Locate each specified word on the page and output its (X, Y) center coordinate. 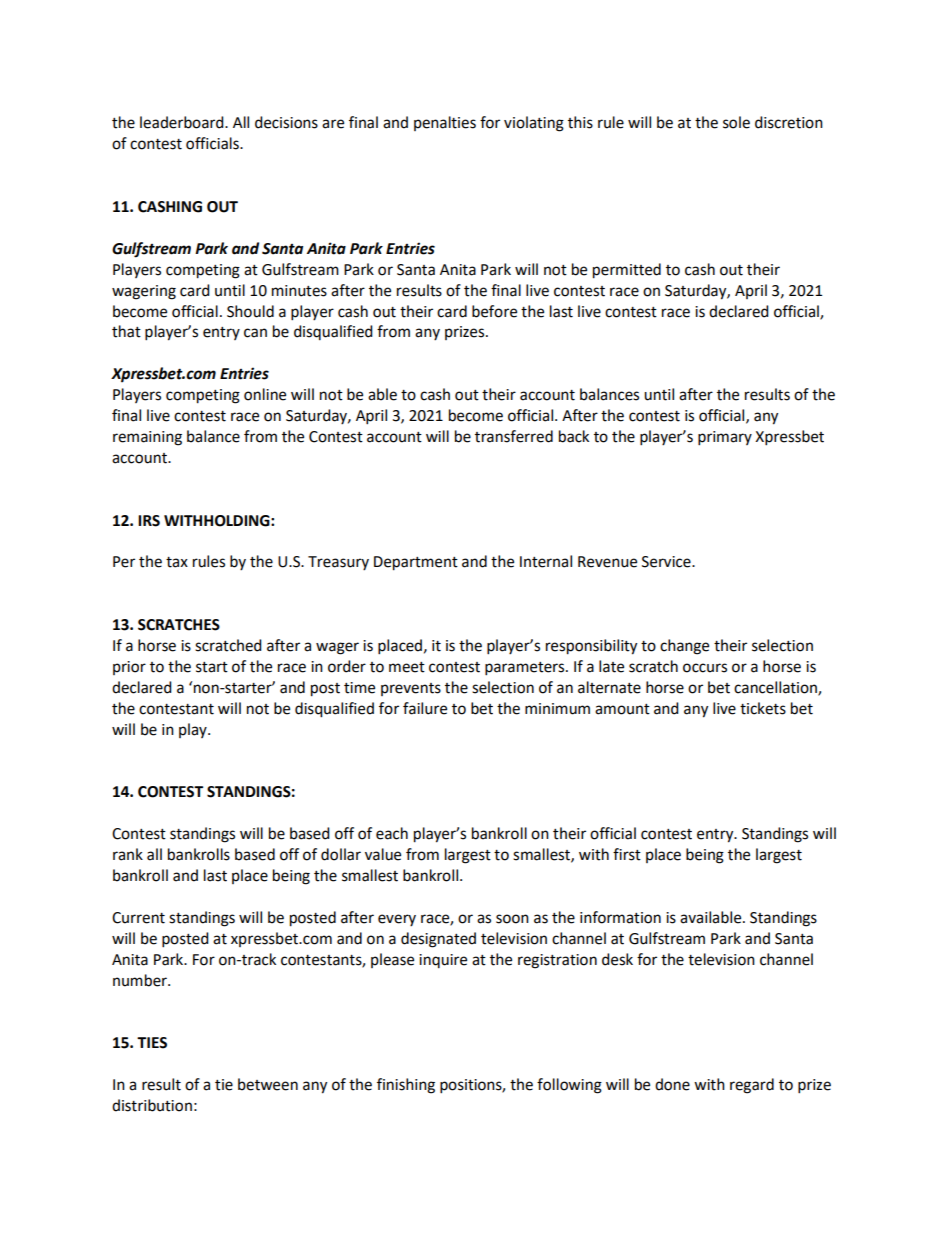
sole (736, 122)
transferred (514, 436)
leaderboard (183, 122)
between (268, 1084)
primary (725, 438)
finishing (406, 1086)
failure (425, 708)
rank (128, 854)
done (672, 1084)
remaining (147, 438)
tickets (763, 708)
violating (534, 124)
